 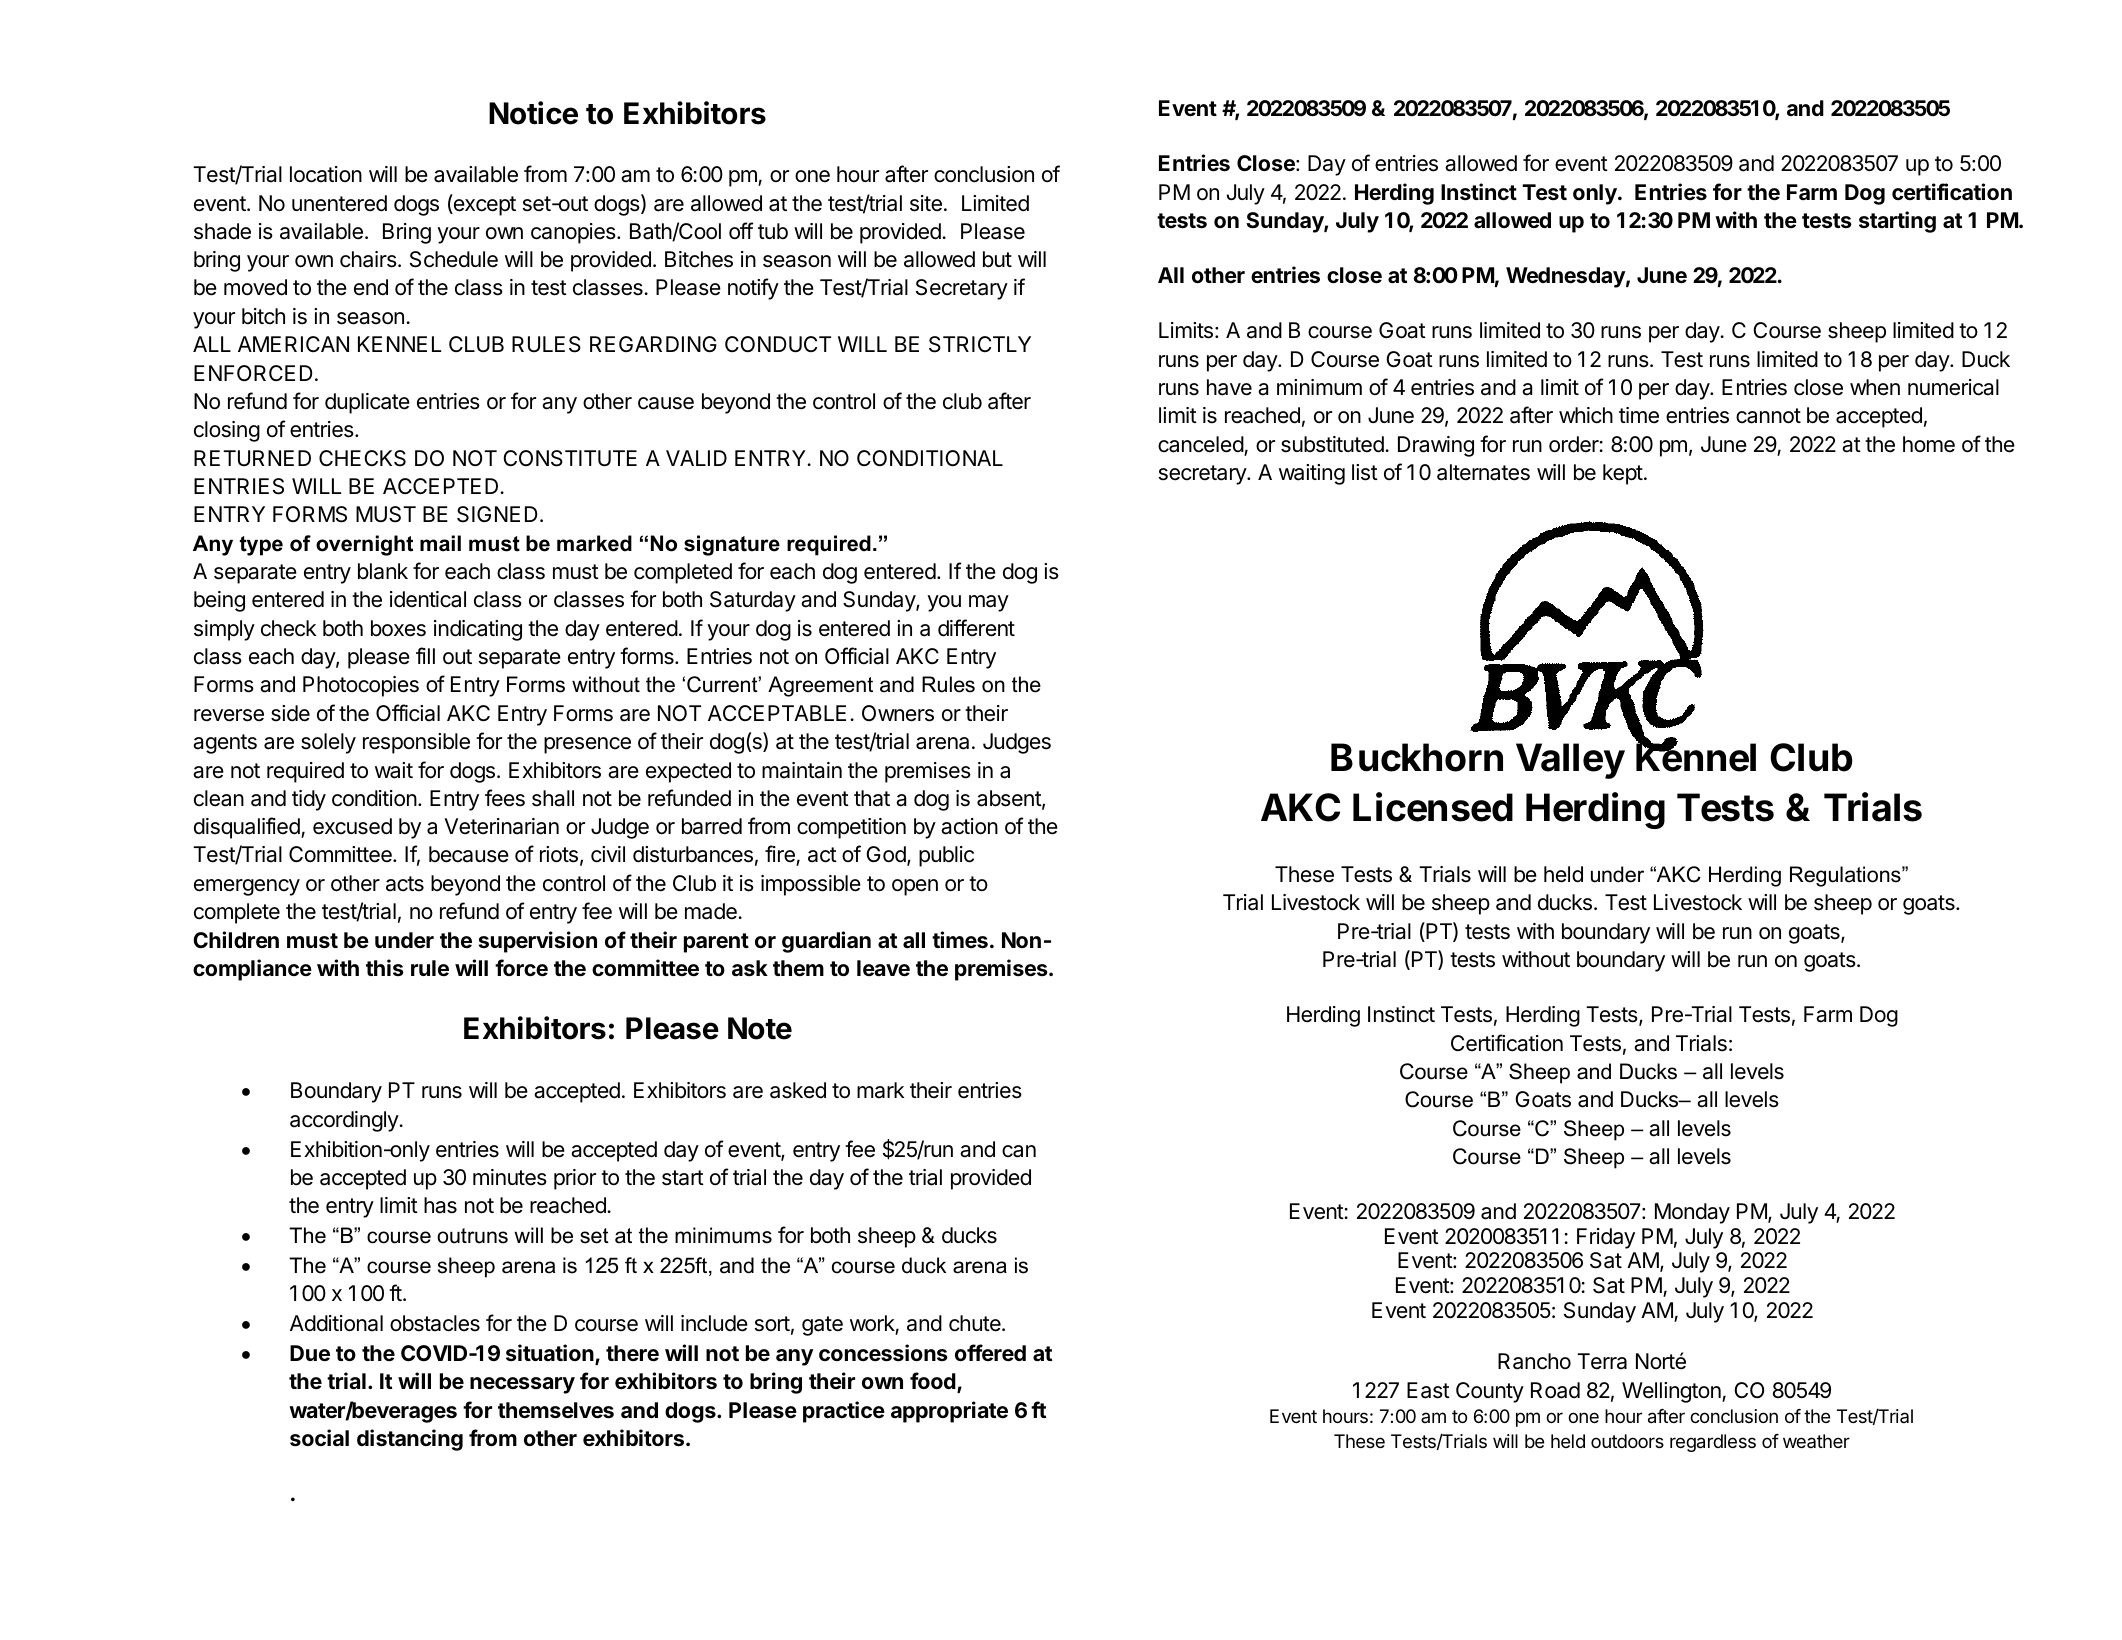 What do you see at coordinates (410, 1440) in the page?
I see `distancing` at bounding box center [410, 1440].
